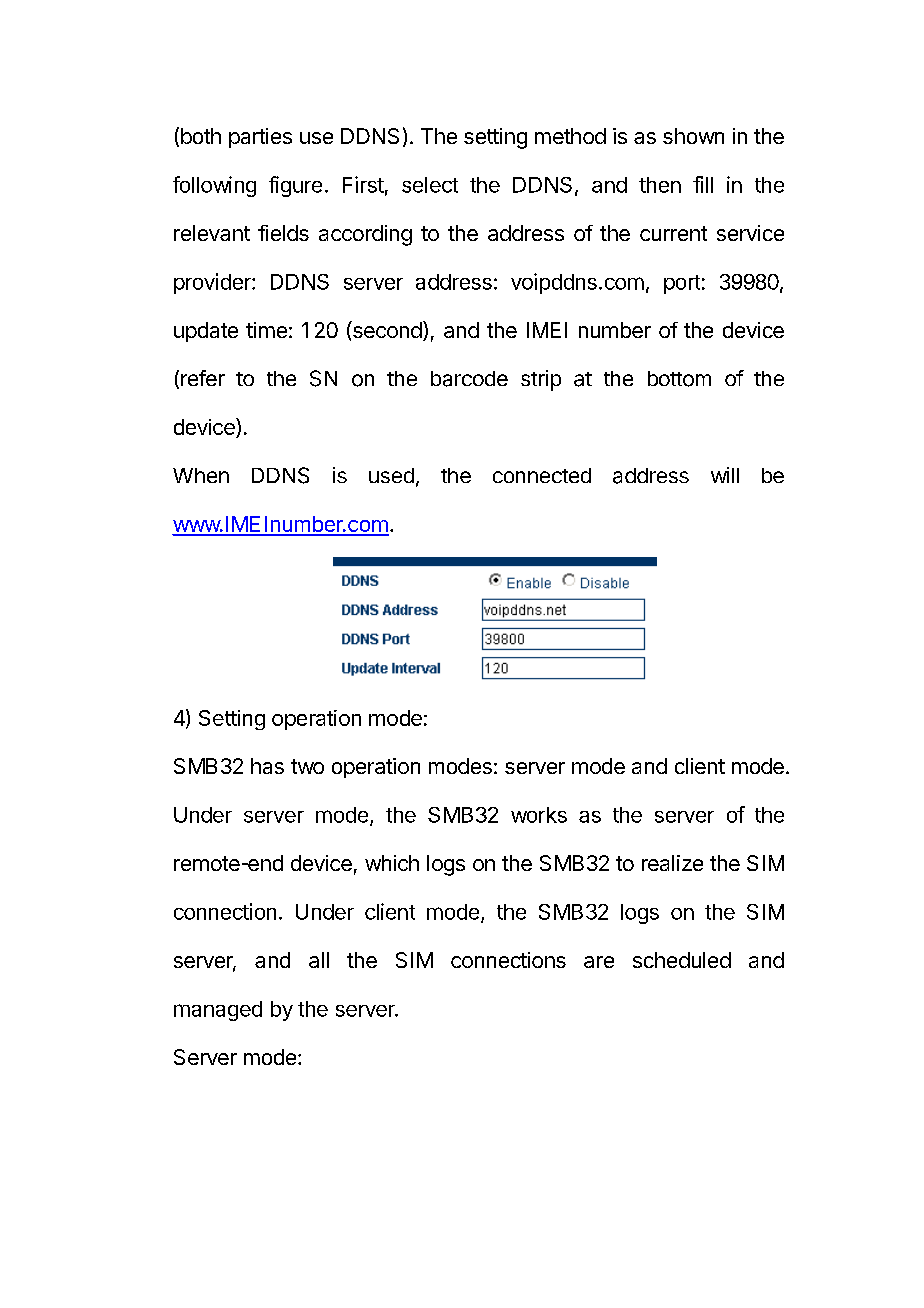  Describe the element at coordinates (725, 475) in the page. I see `will` at that location.
